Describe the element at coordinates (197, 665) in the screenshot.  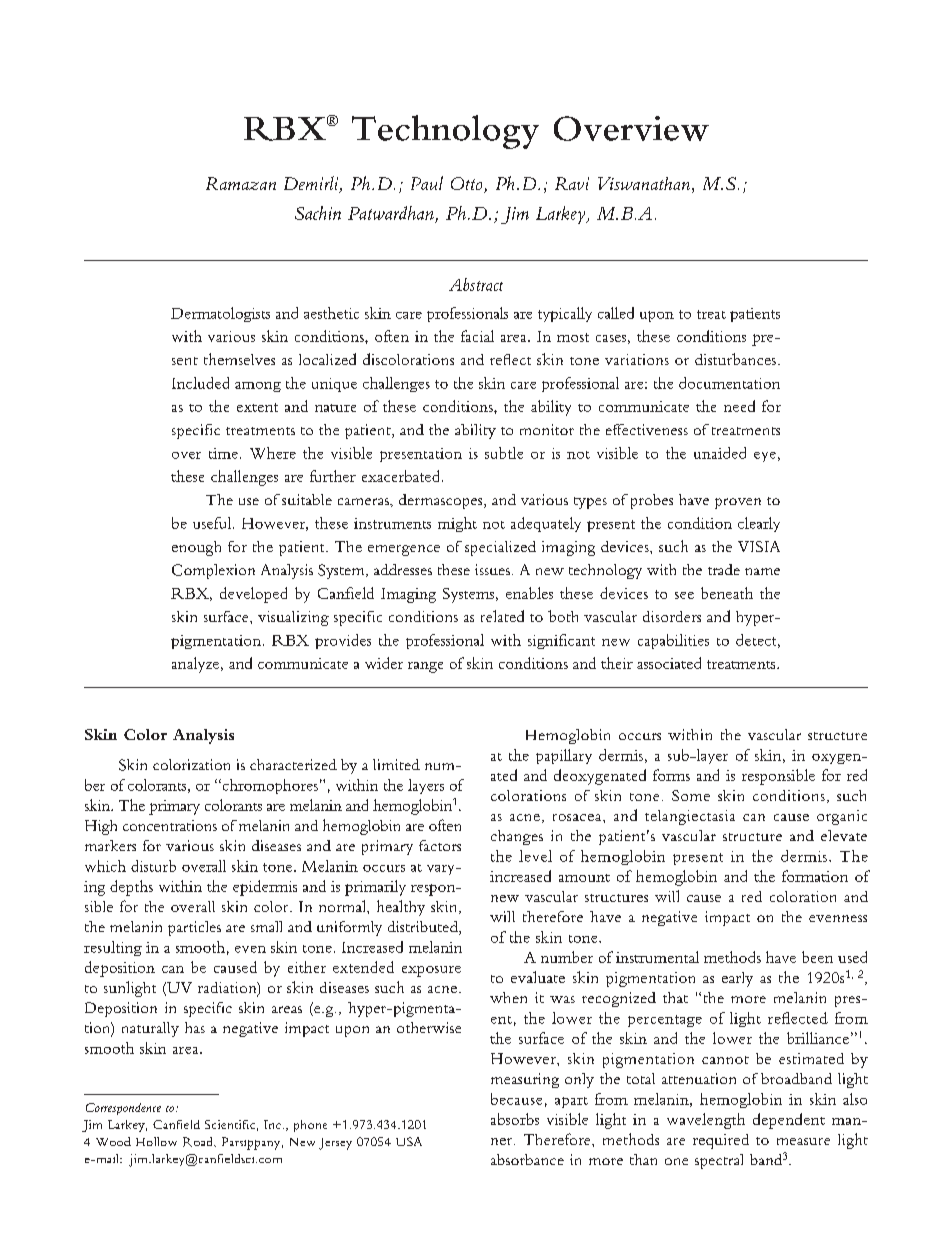
I see `analyze` at that location.
